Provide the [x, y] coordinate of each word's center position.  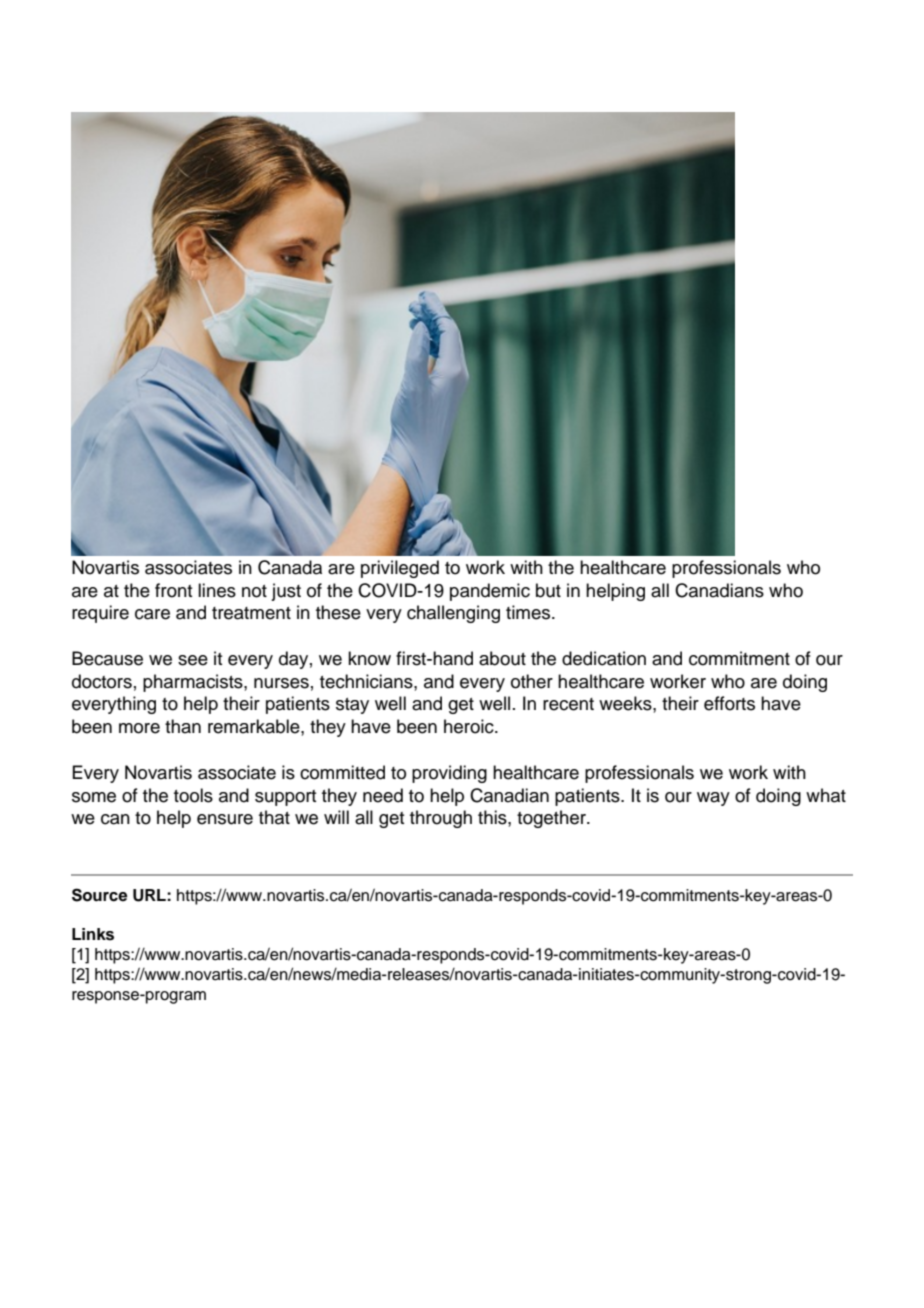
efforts [729, 703]
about [502, 658]
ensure [225, 819]
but [548, 590]
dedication [604, 658]
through [441, 819]
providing [449, 774]
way [713, 799]
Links [93, 934]
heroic [470, 726]
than [183, 726]
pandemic [490, 592]
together [552, 819]
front [173, 590]
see [193, 660]
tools [193, 795]
